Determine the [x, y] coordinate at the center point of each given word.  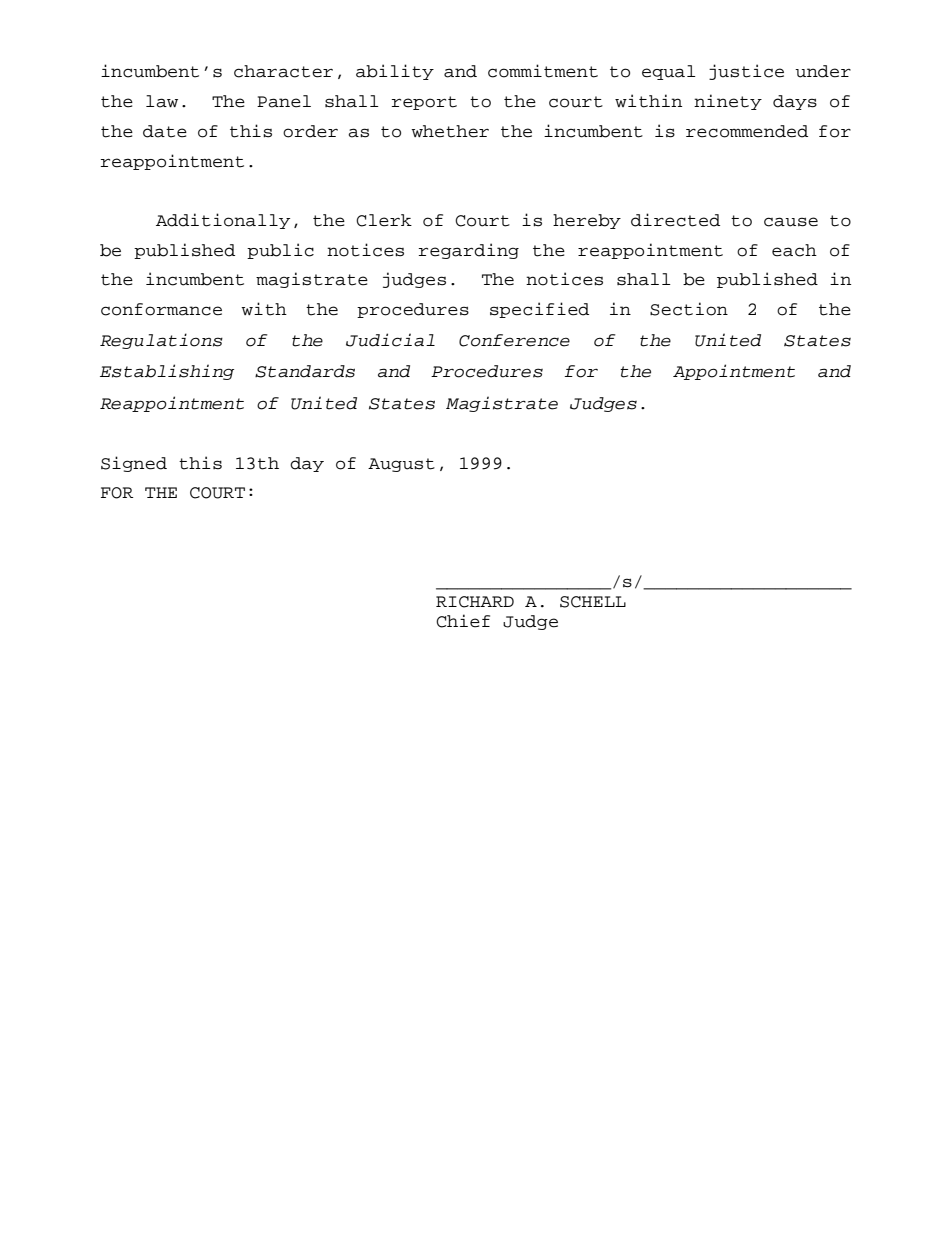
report [424, 103]
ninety [728, 102]
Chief [463, 621]
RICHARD [475, 602]
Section [689, 309]
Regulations [161, 341]
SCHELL [593, 602]
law [162, 101]
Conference [514, 340]
